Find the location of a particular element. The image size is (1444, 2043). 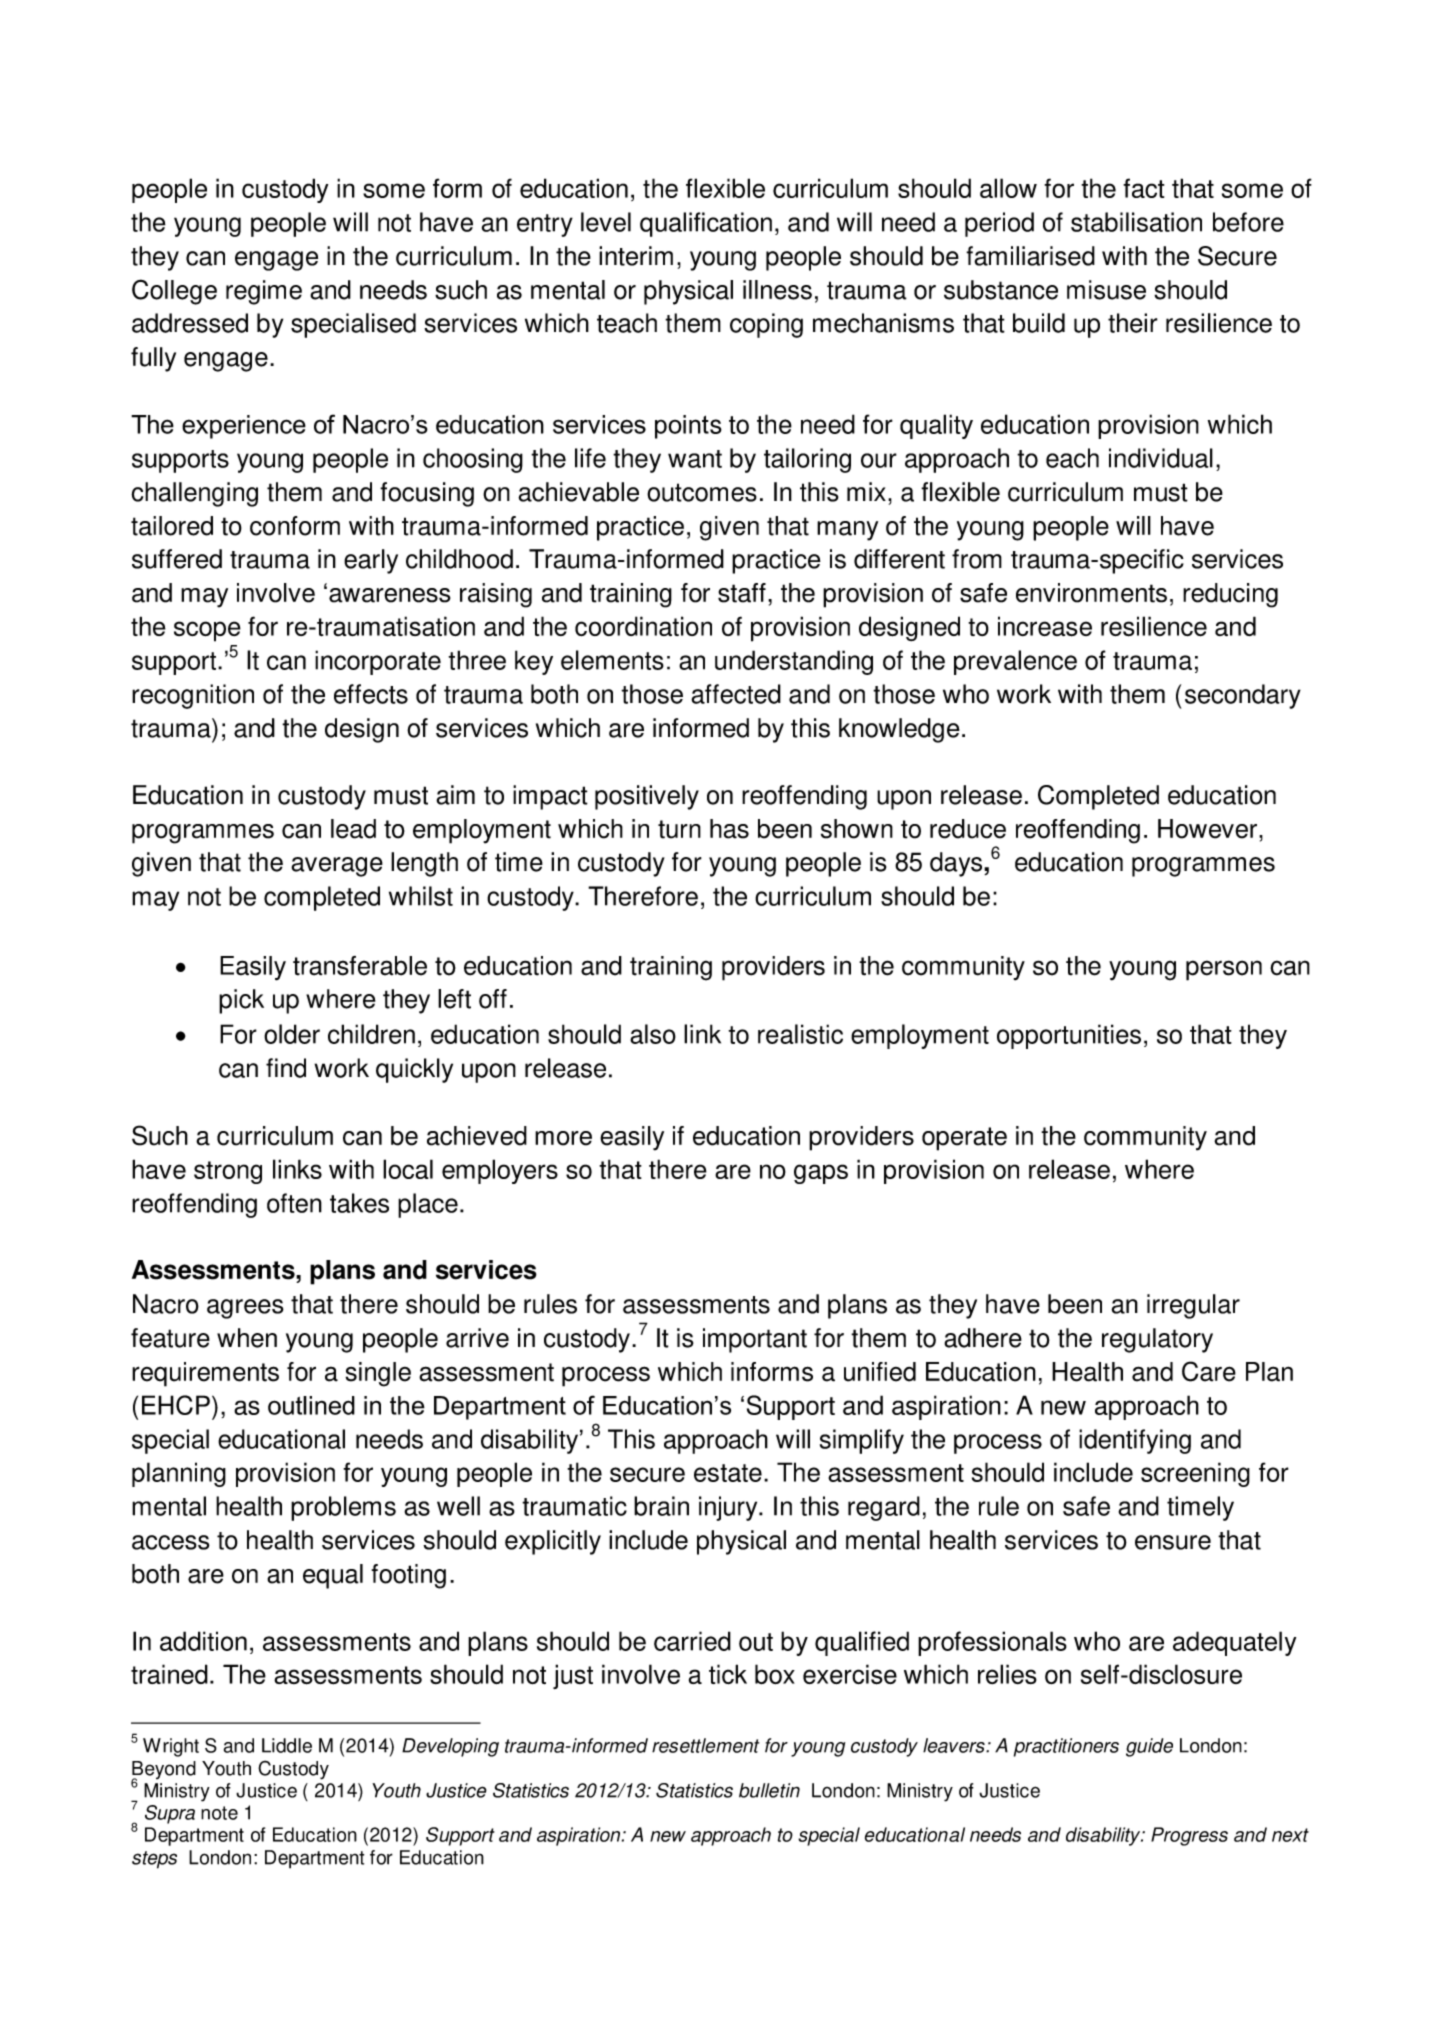

older is located at coordinates (292, 1034).
